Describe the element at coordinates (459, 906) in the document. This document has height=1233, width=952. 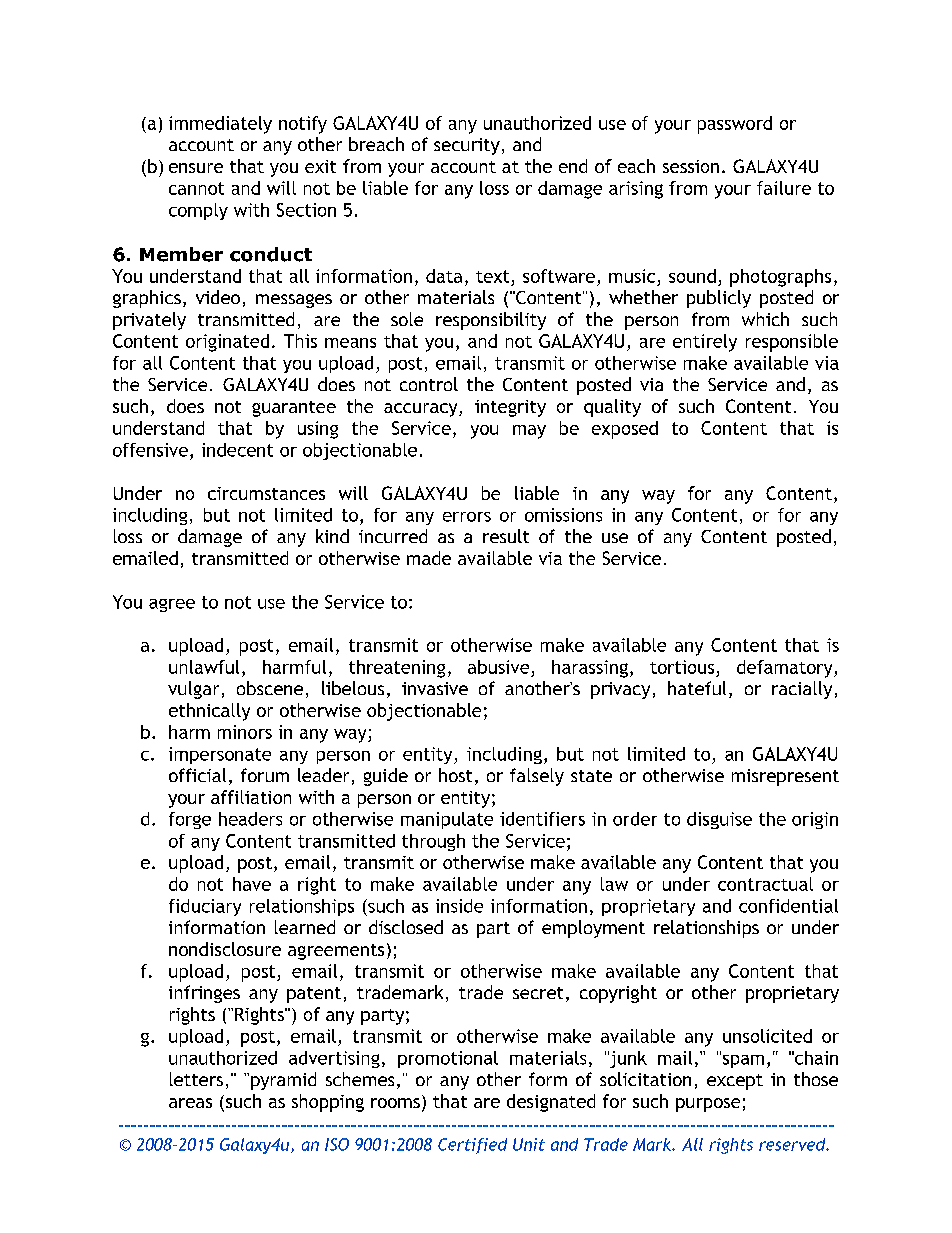
I see `inside` at that location.
